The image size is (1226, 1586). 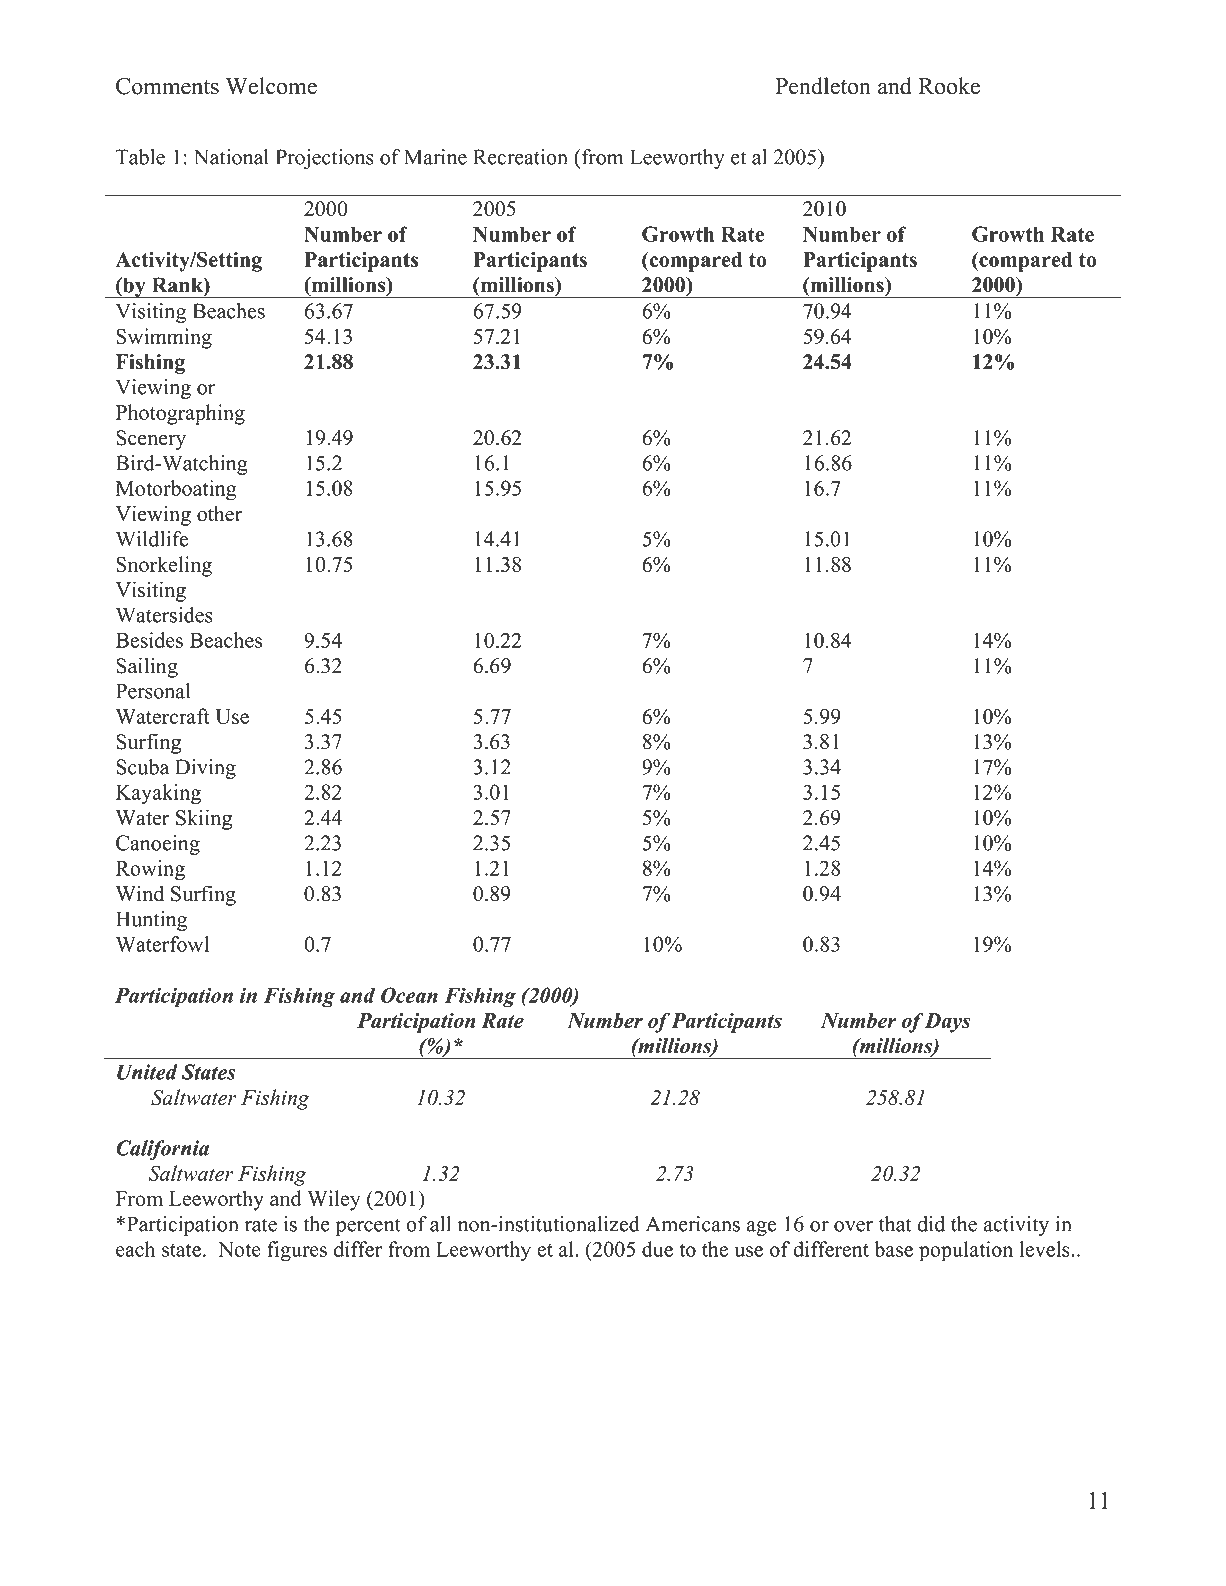 I want to click on Hunting, so click(x=151, y=921).
